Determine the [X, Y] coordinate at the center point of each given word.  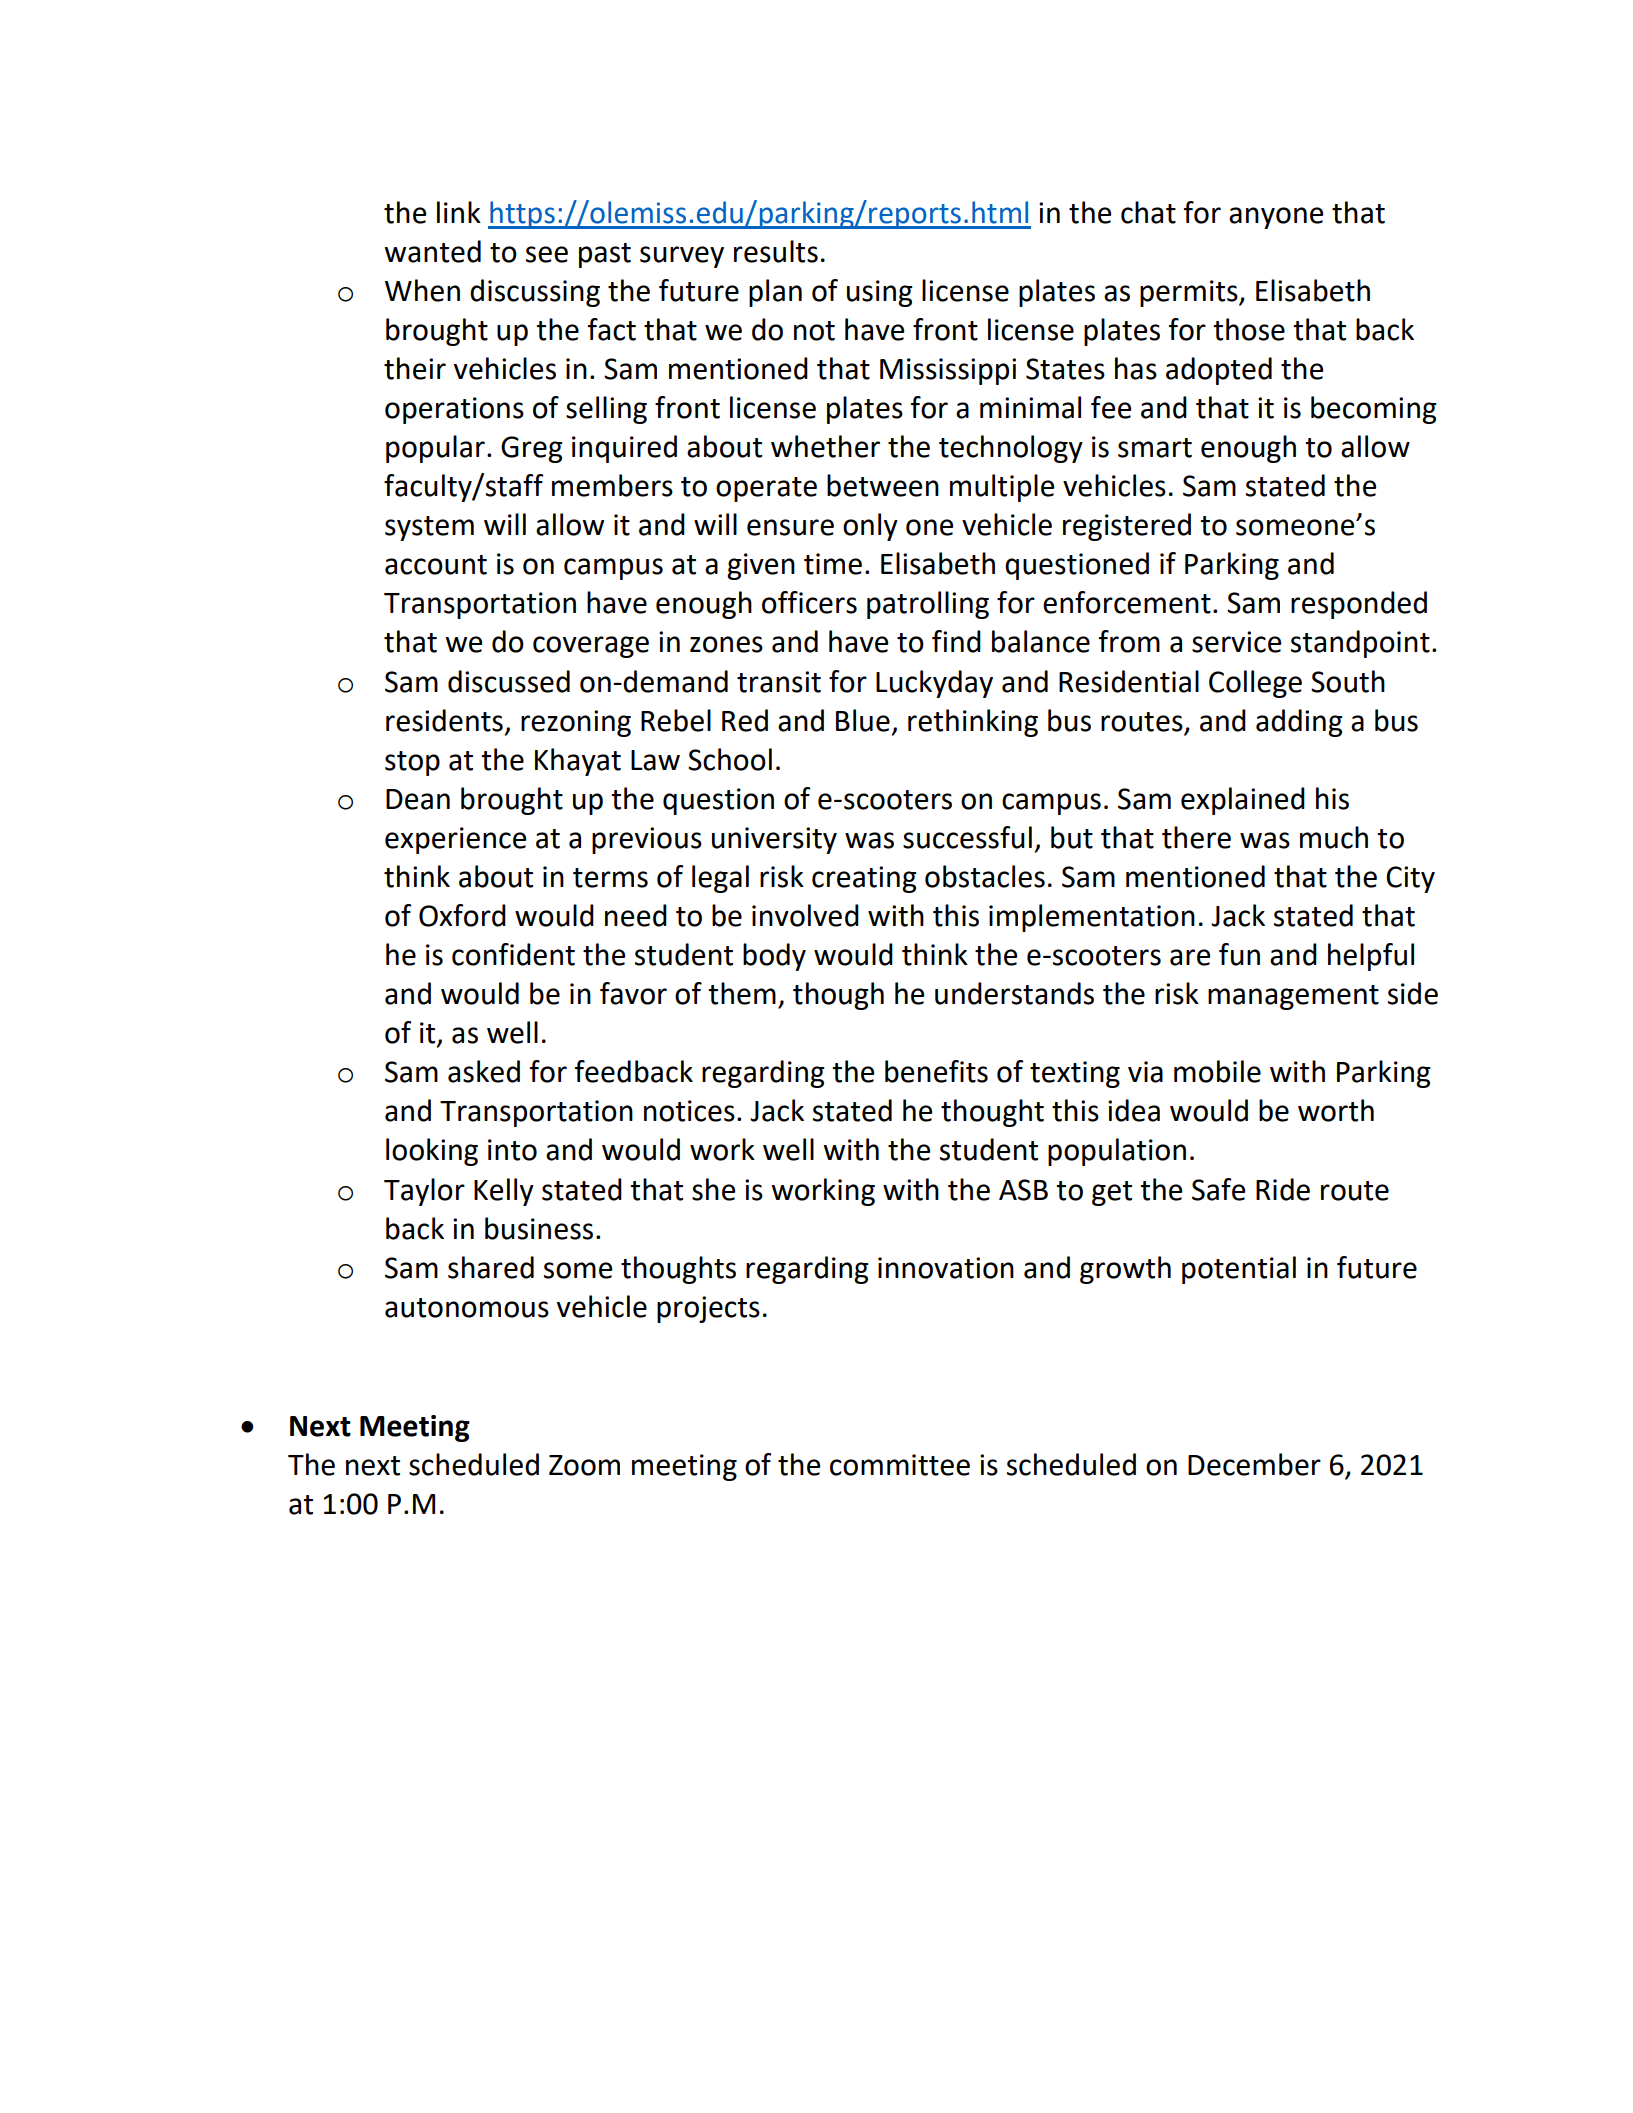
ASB [1023, 1190]
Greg [532, 449]
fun [1239, 954]
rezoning [576, 723]
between [883, 485]
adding [1299, 723]
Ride [1283, 1189]
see [547, 254]
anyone [1276, 218]
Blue [863, 720]
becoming [1374, 410]
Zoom [584, 1465]
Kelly [504, 1192]
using [880, 293]
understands [1014, 993]
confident [513, 954]
